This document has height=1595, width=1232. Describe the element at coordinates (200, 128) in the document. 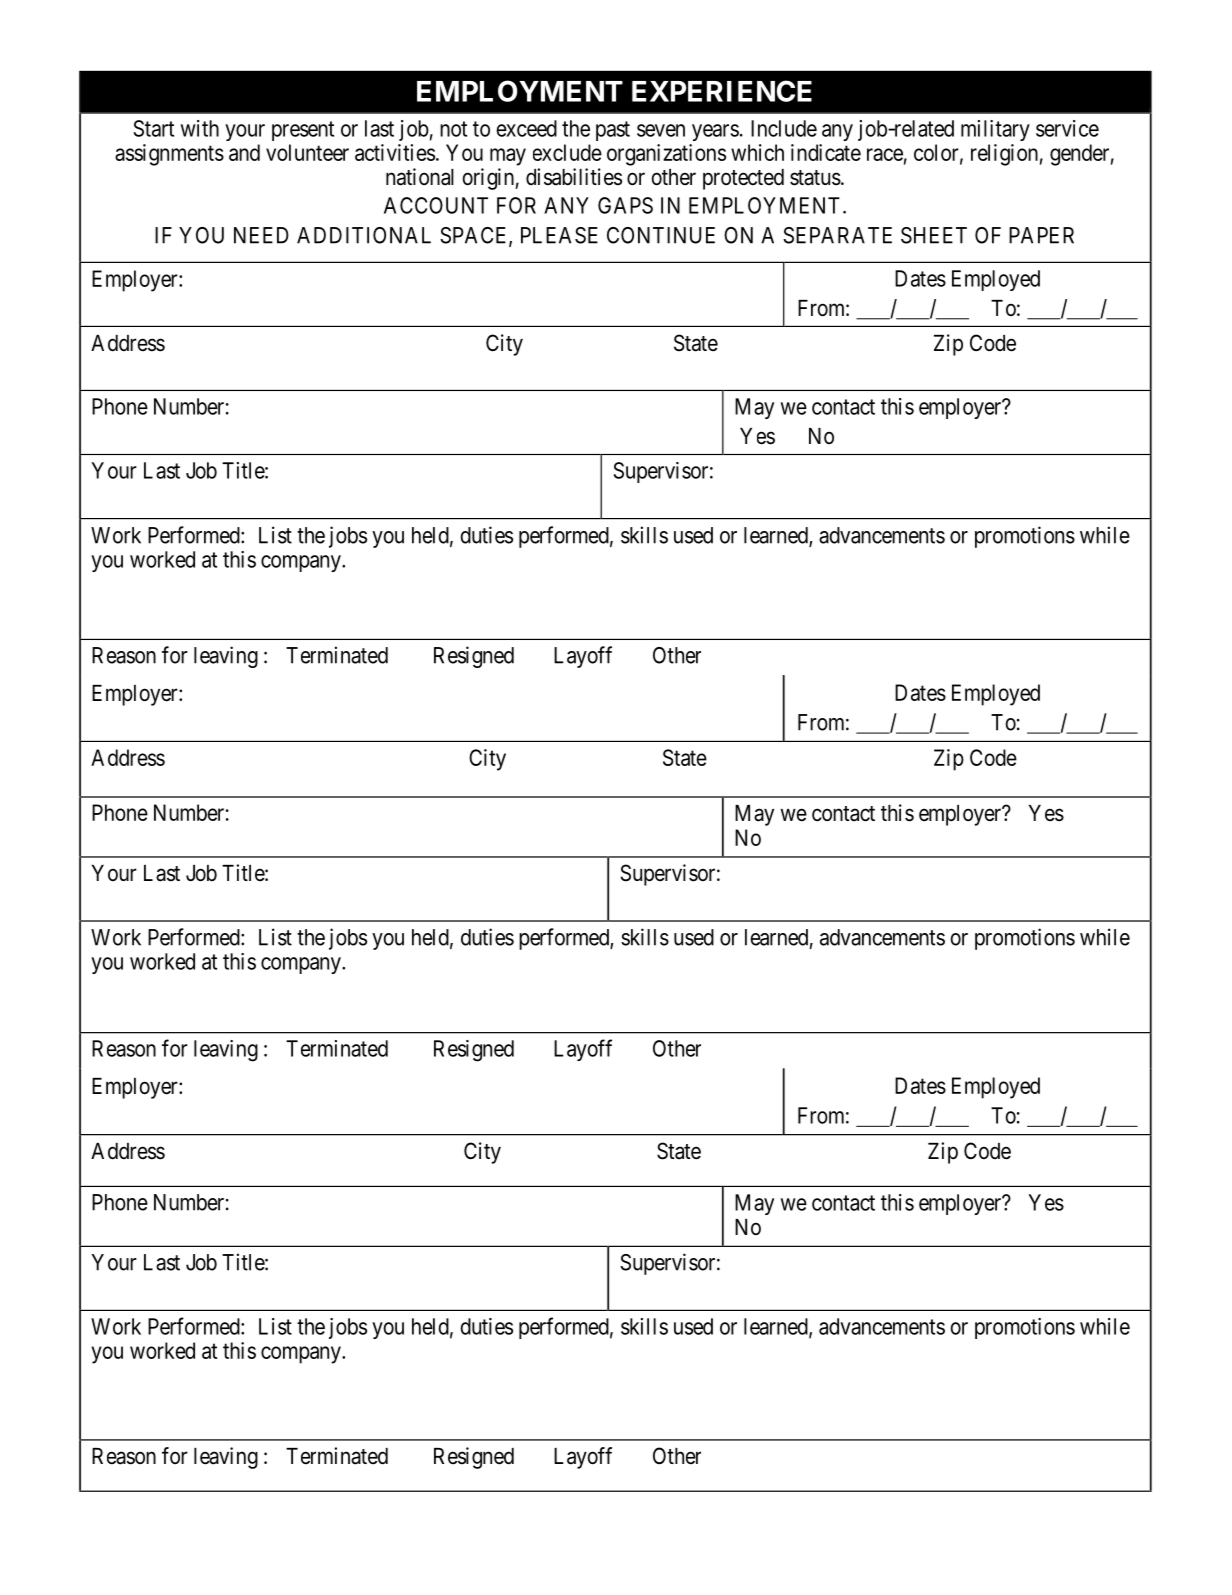

I see `with` at that location.
